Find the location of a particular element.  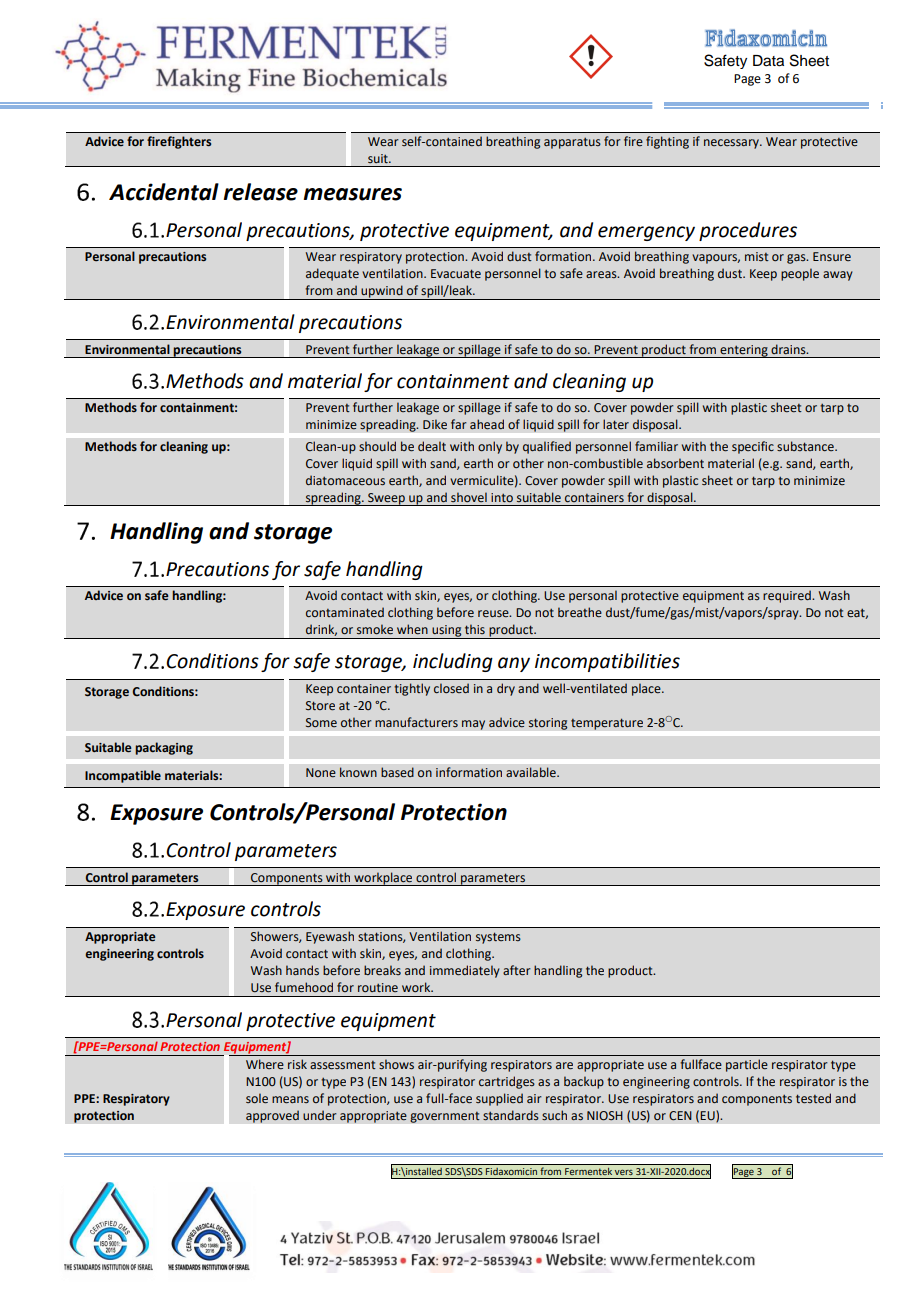

supplied is located at coordinates (499, 1099).
